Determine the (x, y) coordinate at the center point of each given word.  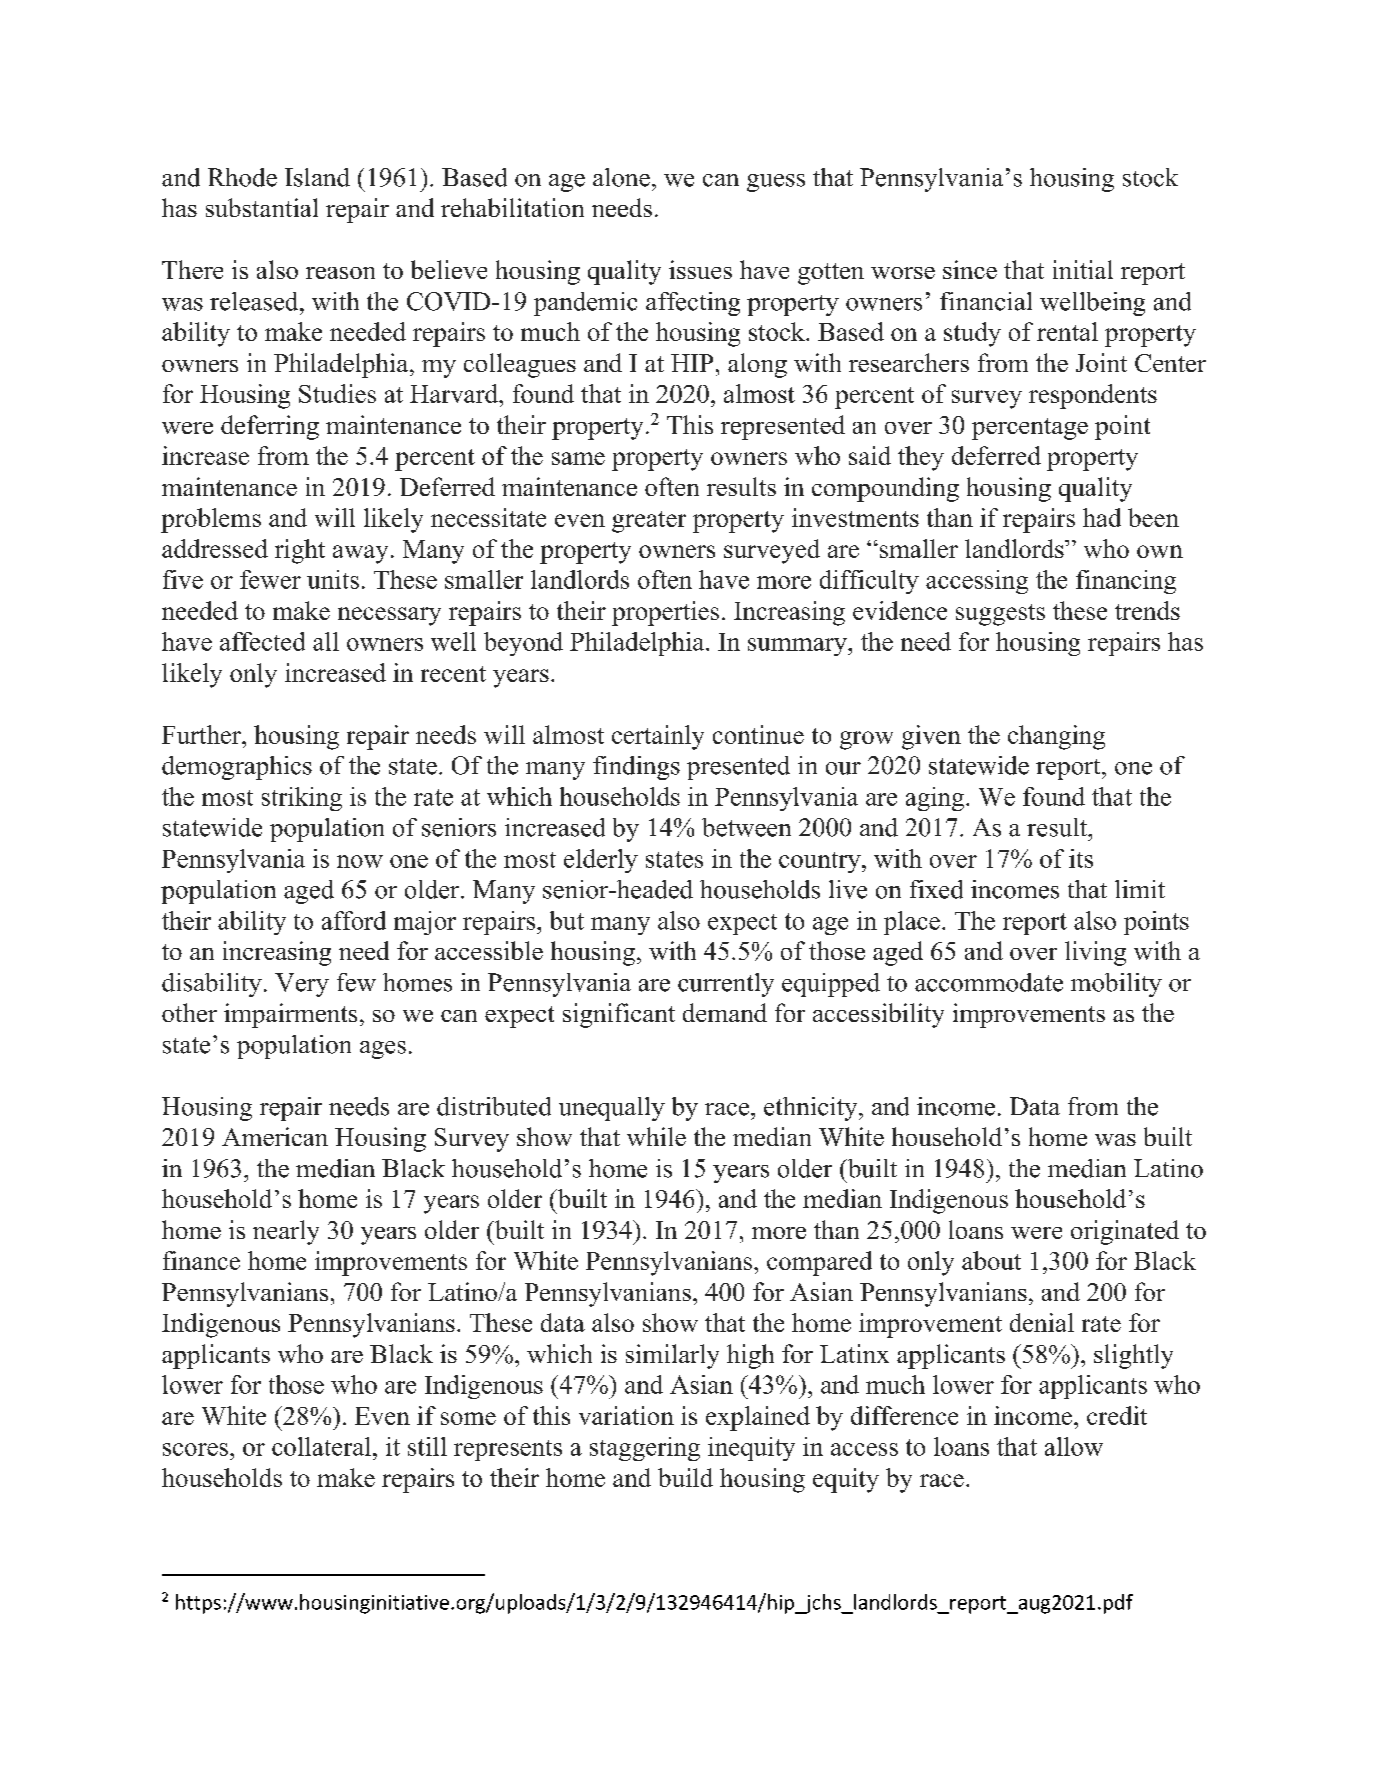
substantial (262, 207)
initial (1083, 269)
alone (621, 177)
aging (936, 799)
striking (302, 799)
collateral (321, 1446)
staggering (645, 1449)
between (746, 827)
